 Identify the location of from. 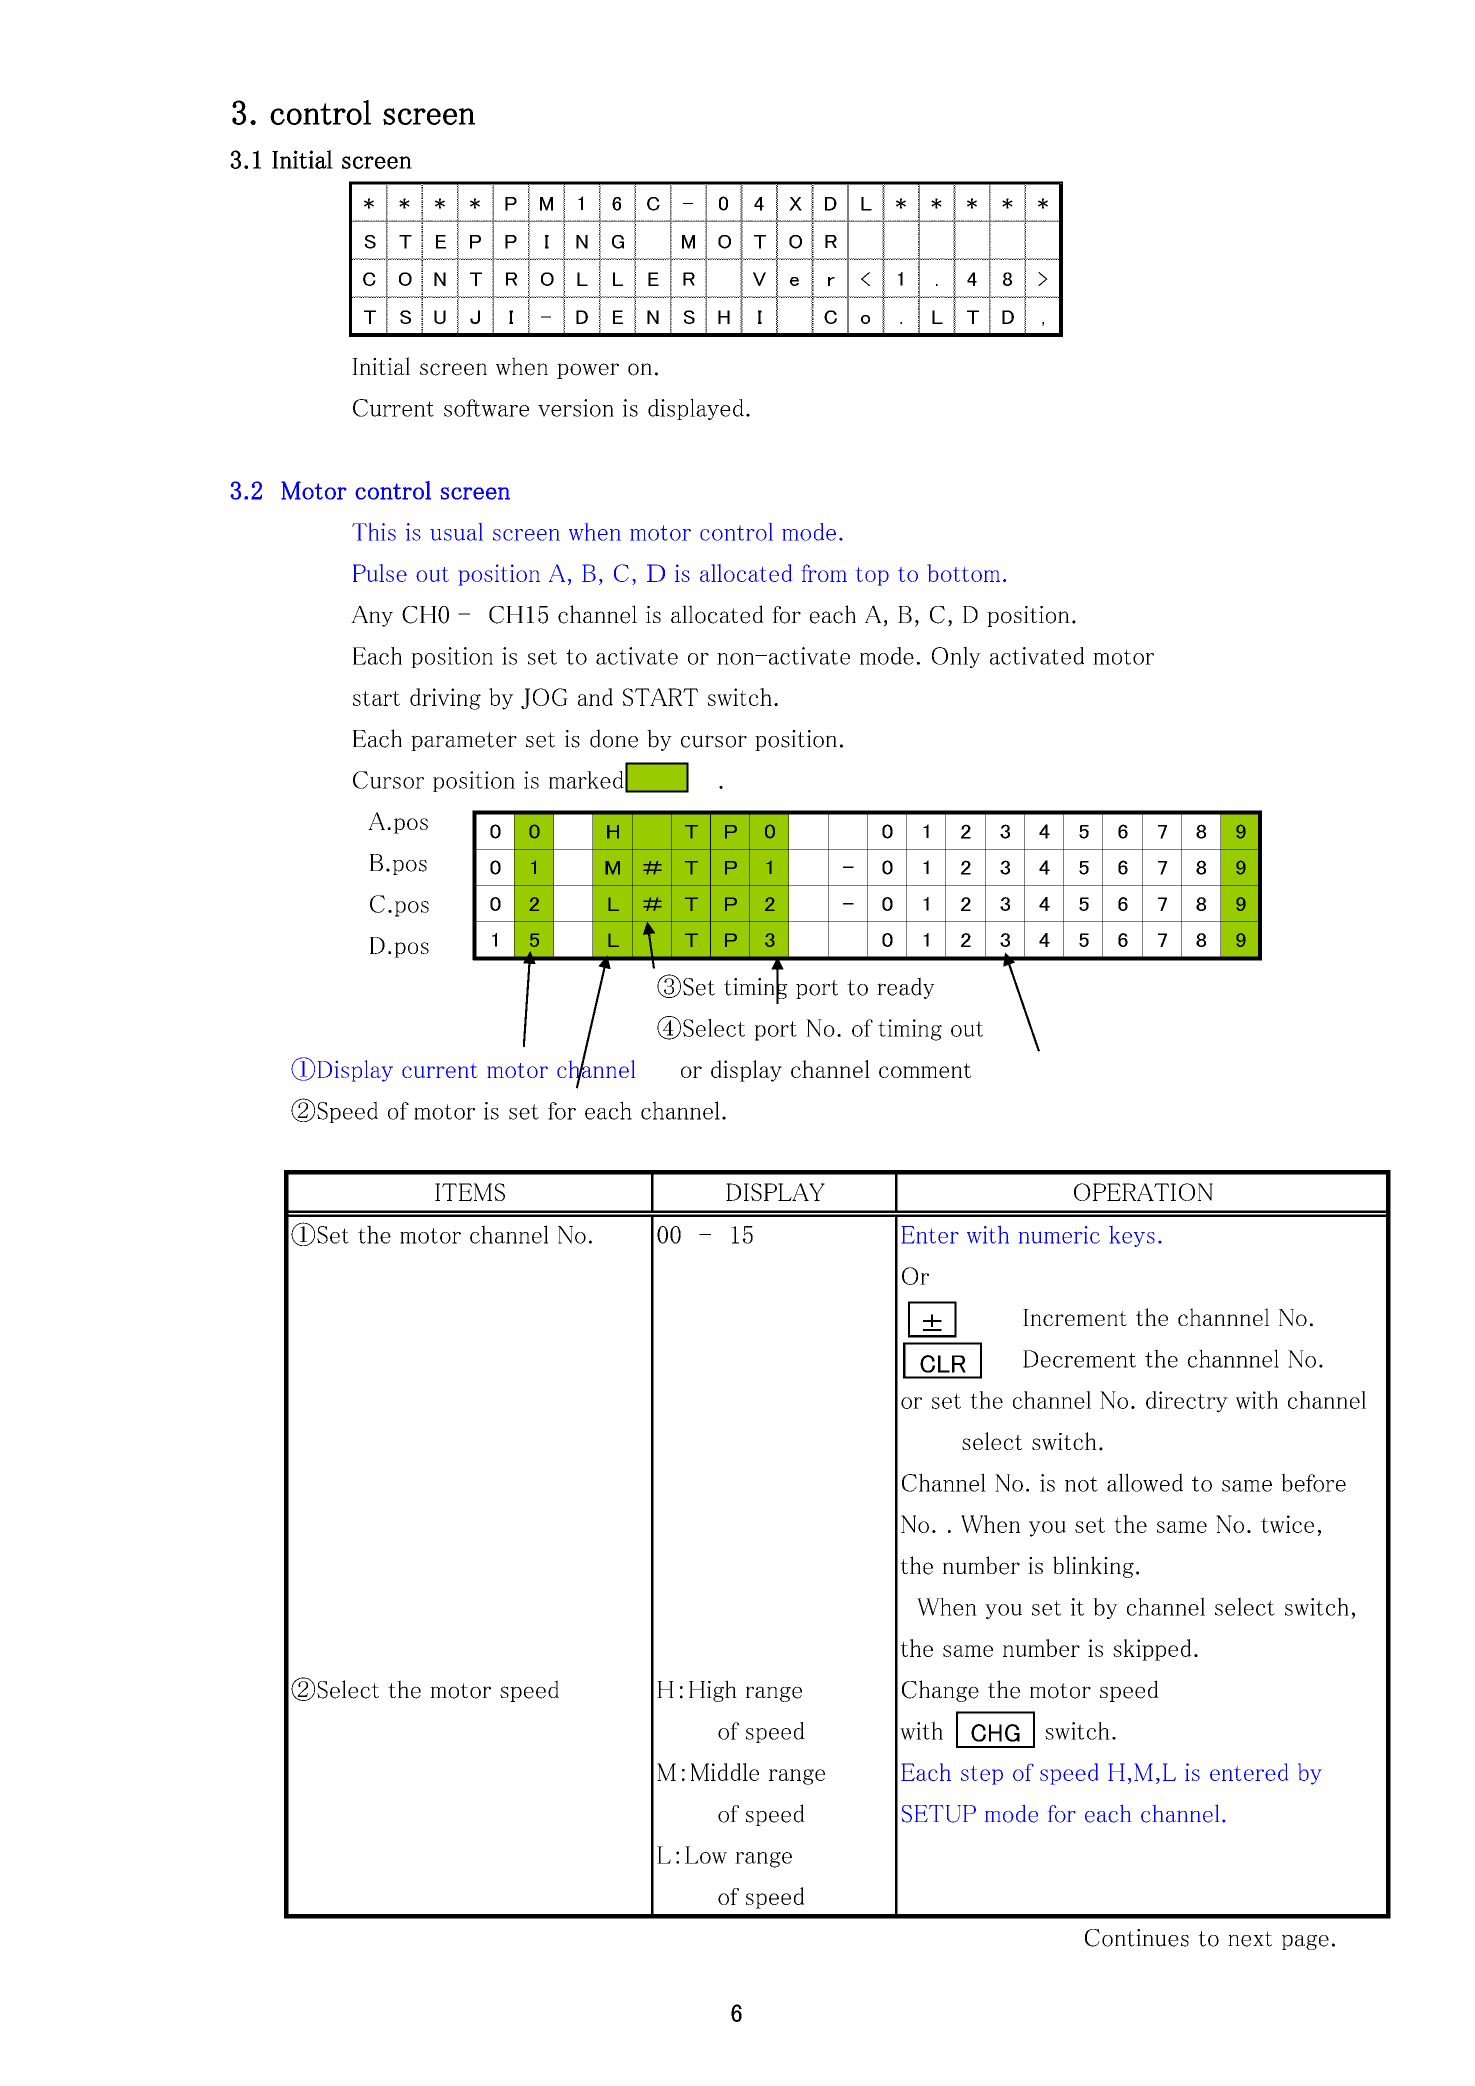
(824, 573).
